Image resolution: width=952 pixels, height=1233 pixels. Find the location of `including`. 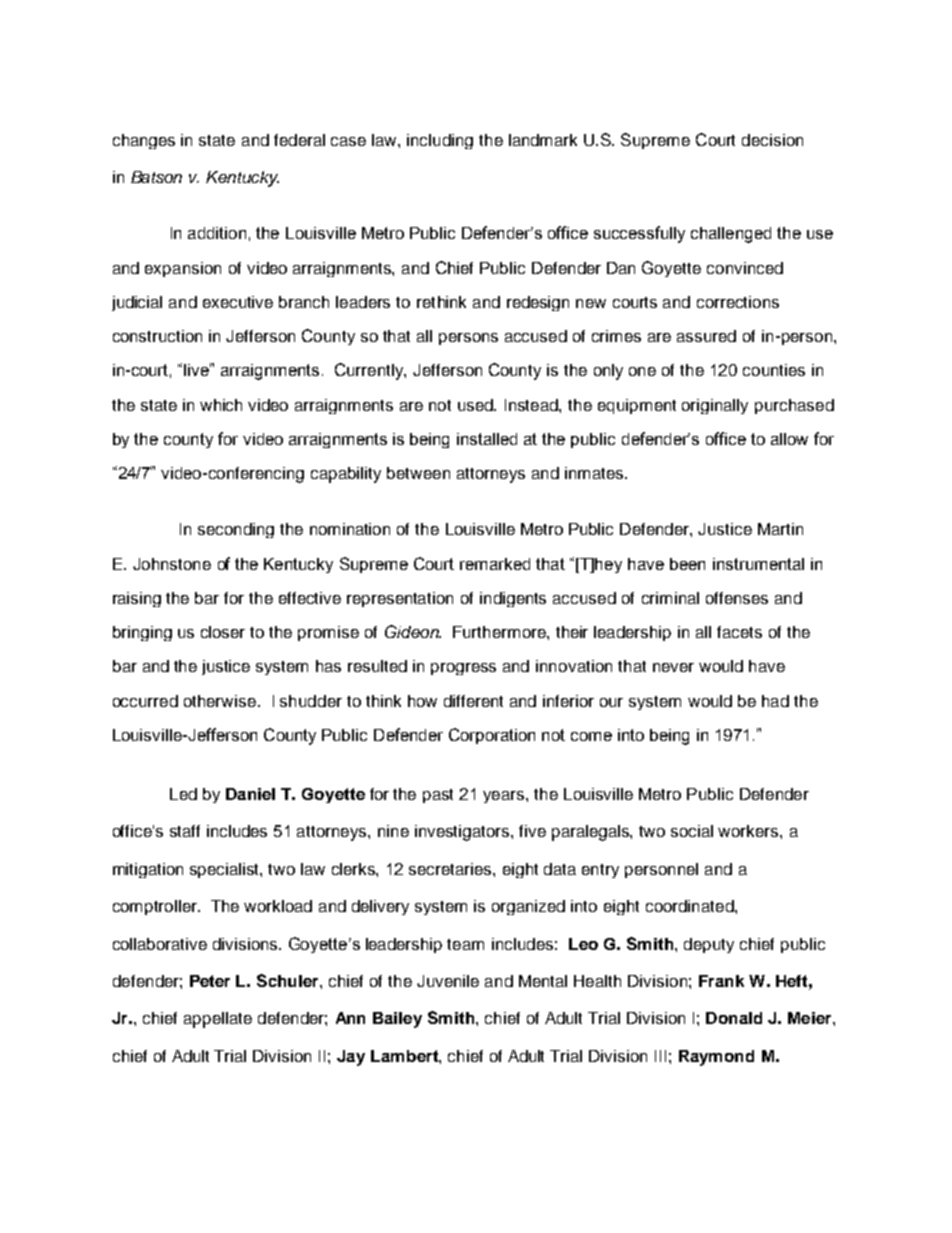

including is located at coordinates (440, 141).
